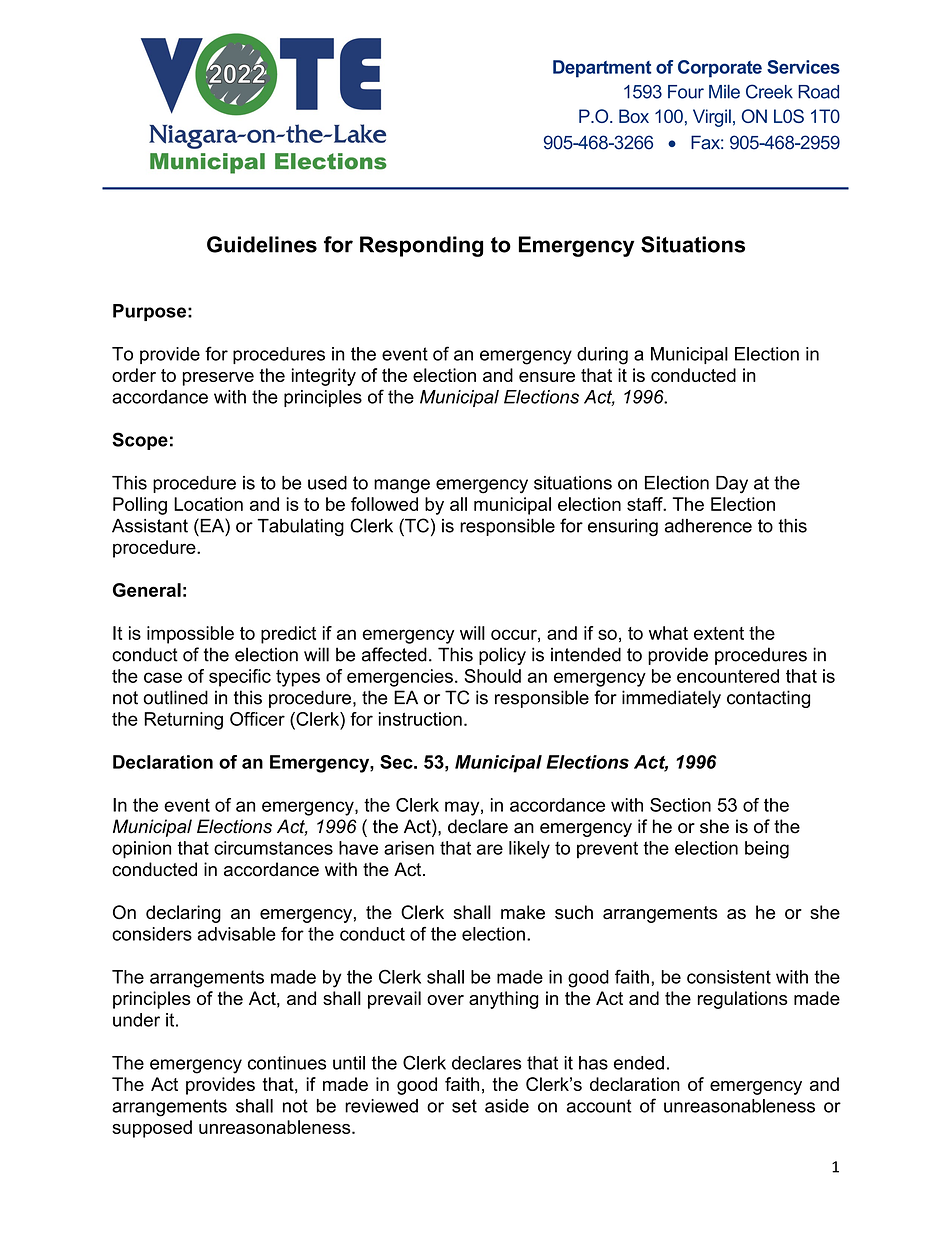 The image size is (952, 1233). What do you see at coordinates (183, 721) in the image?
I see `Returning` at bounding box center [183, 721].
